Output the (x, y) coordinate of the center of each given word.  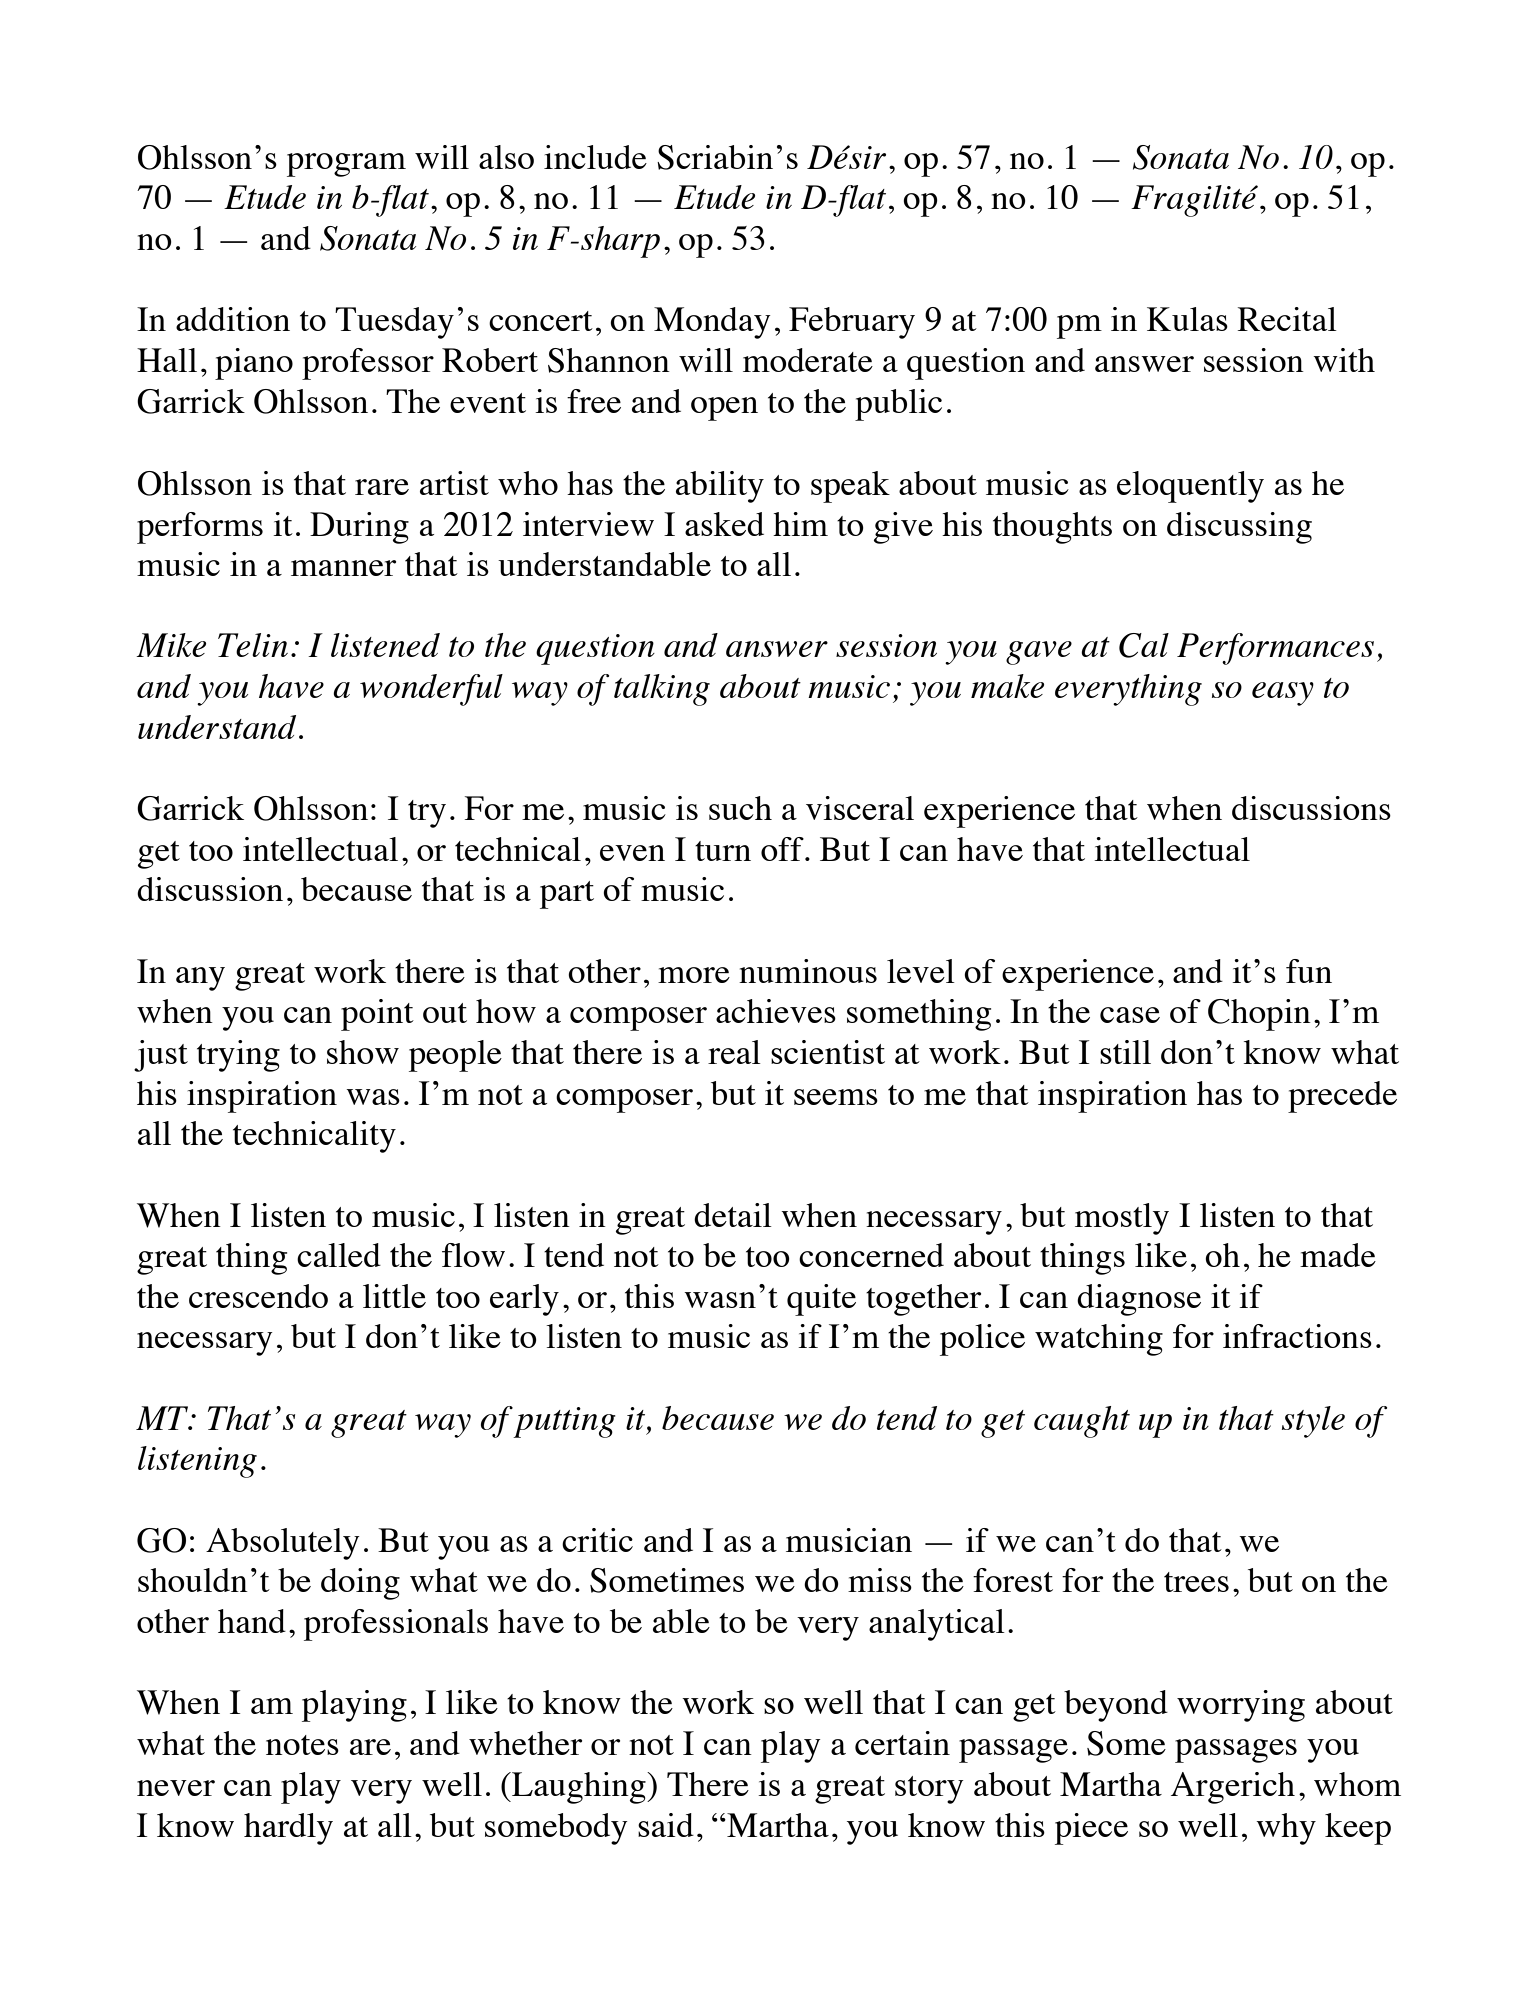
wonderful (431, 690)
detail (733, 1215)
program (346, 165)
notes (302, 1745)
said (666, 1825)
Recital (1287, 319)
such (740, 808)
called (339, 1255)
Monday (712, 323)
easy (1283, 694)
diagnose (1139, 1300)
